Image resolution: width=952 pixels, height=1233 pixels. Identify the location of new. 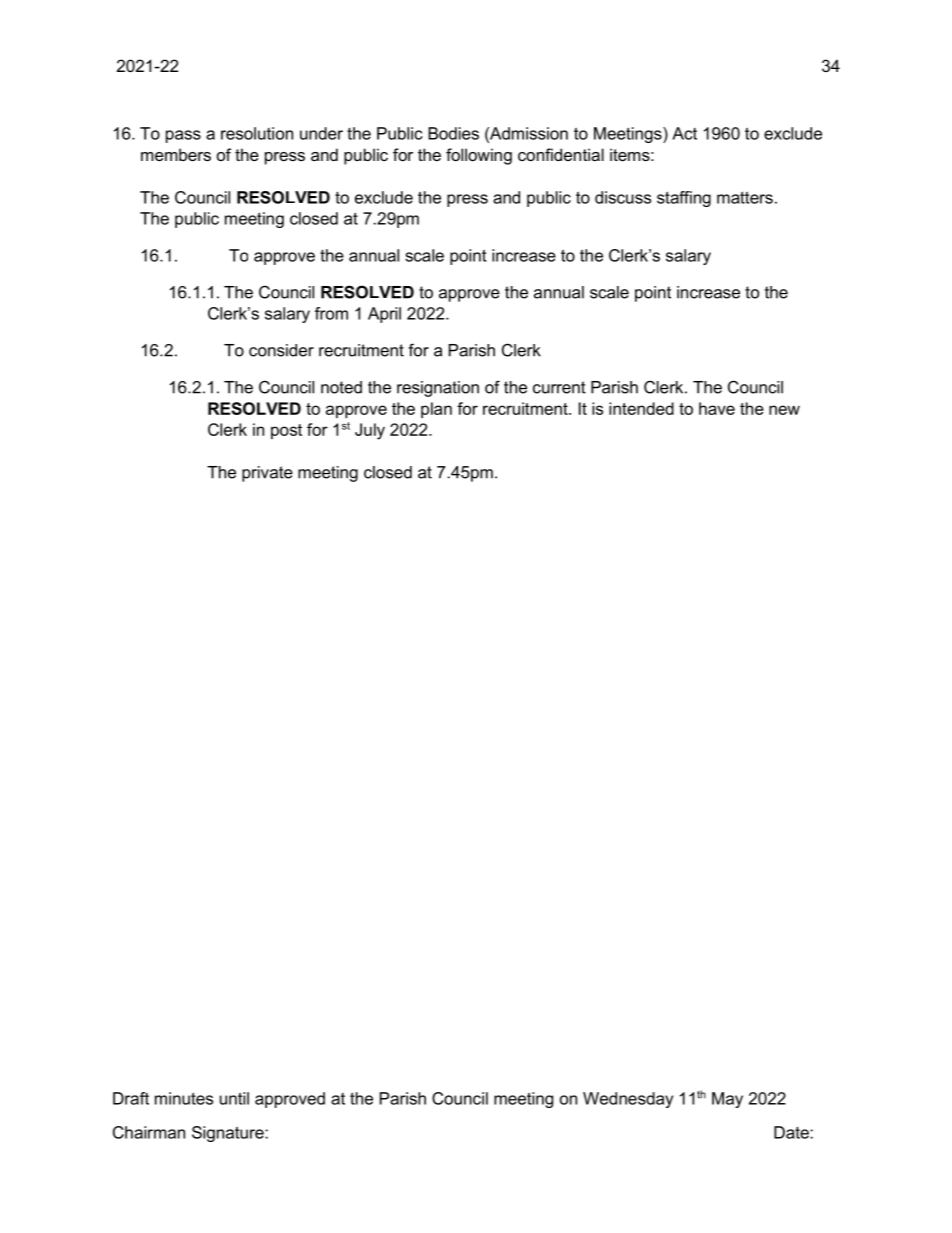
(784, 410).
